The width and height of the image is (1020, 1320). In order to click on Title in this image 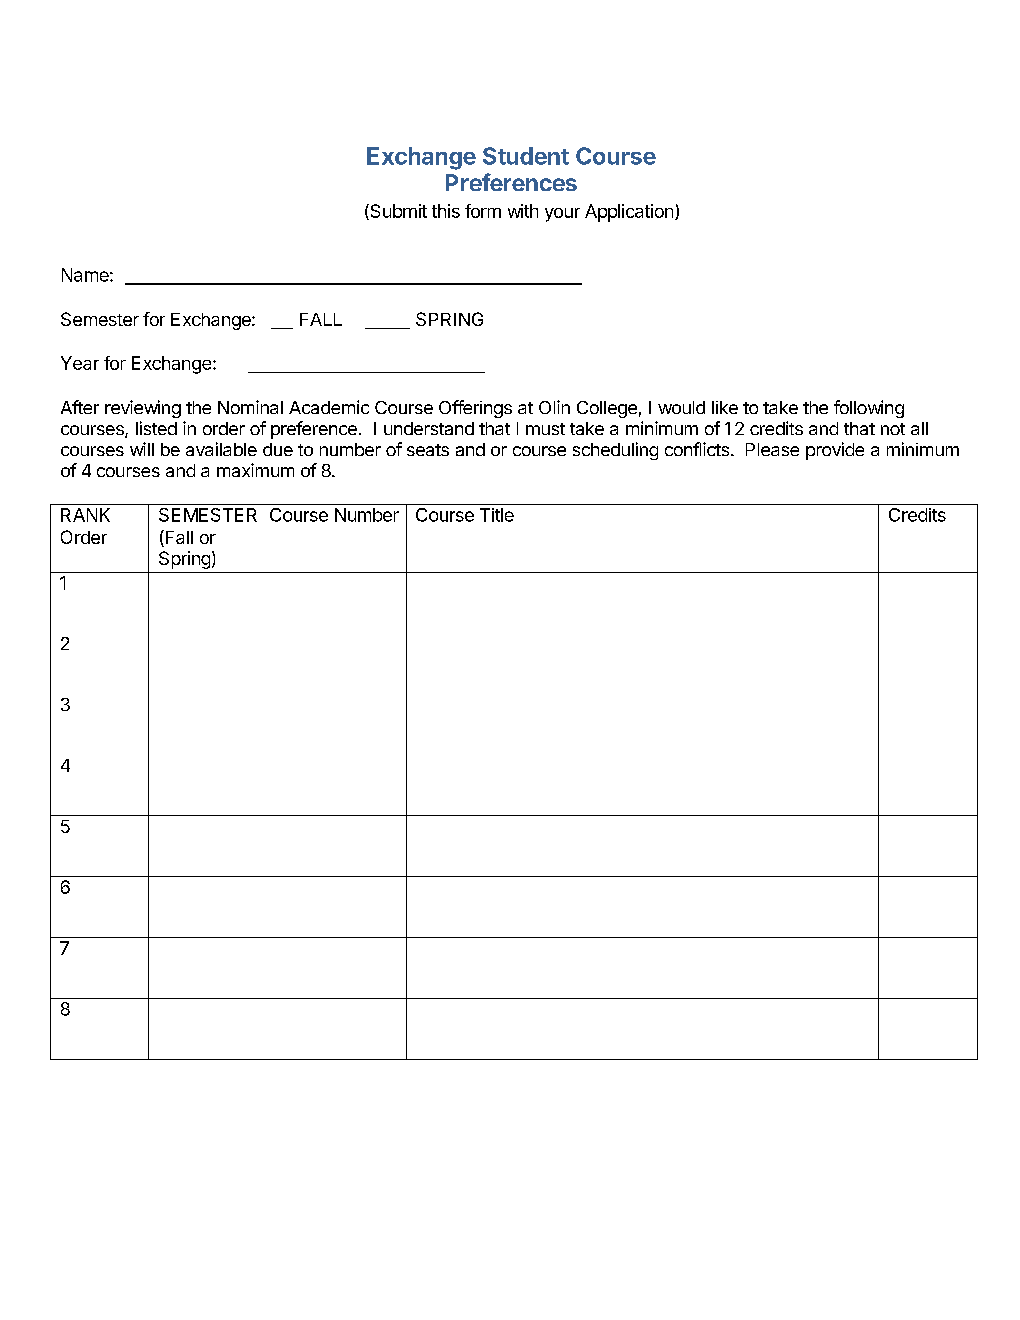, I will do `click(497, 515)`.
